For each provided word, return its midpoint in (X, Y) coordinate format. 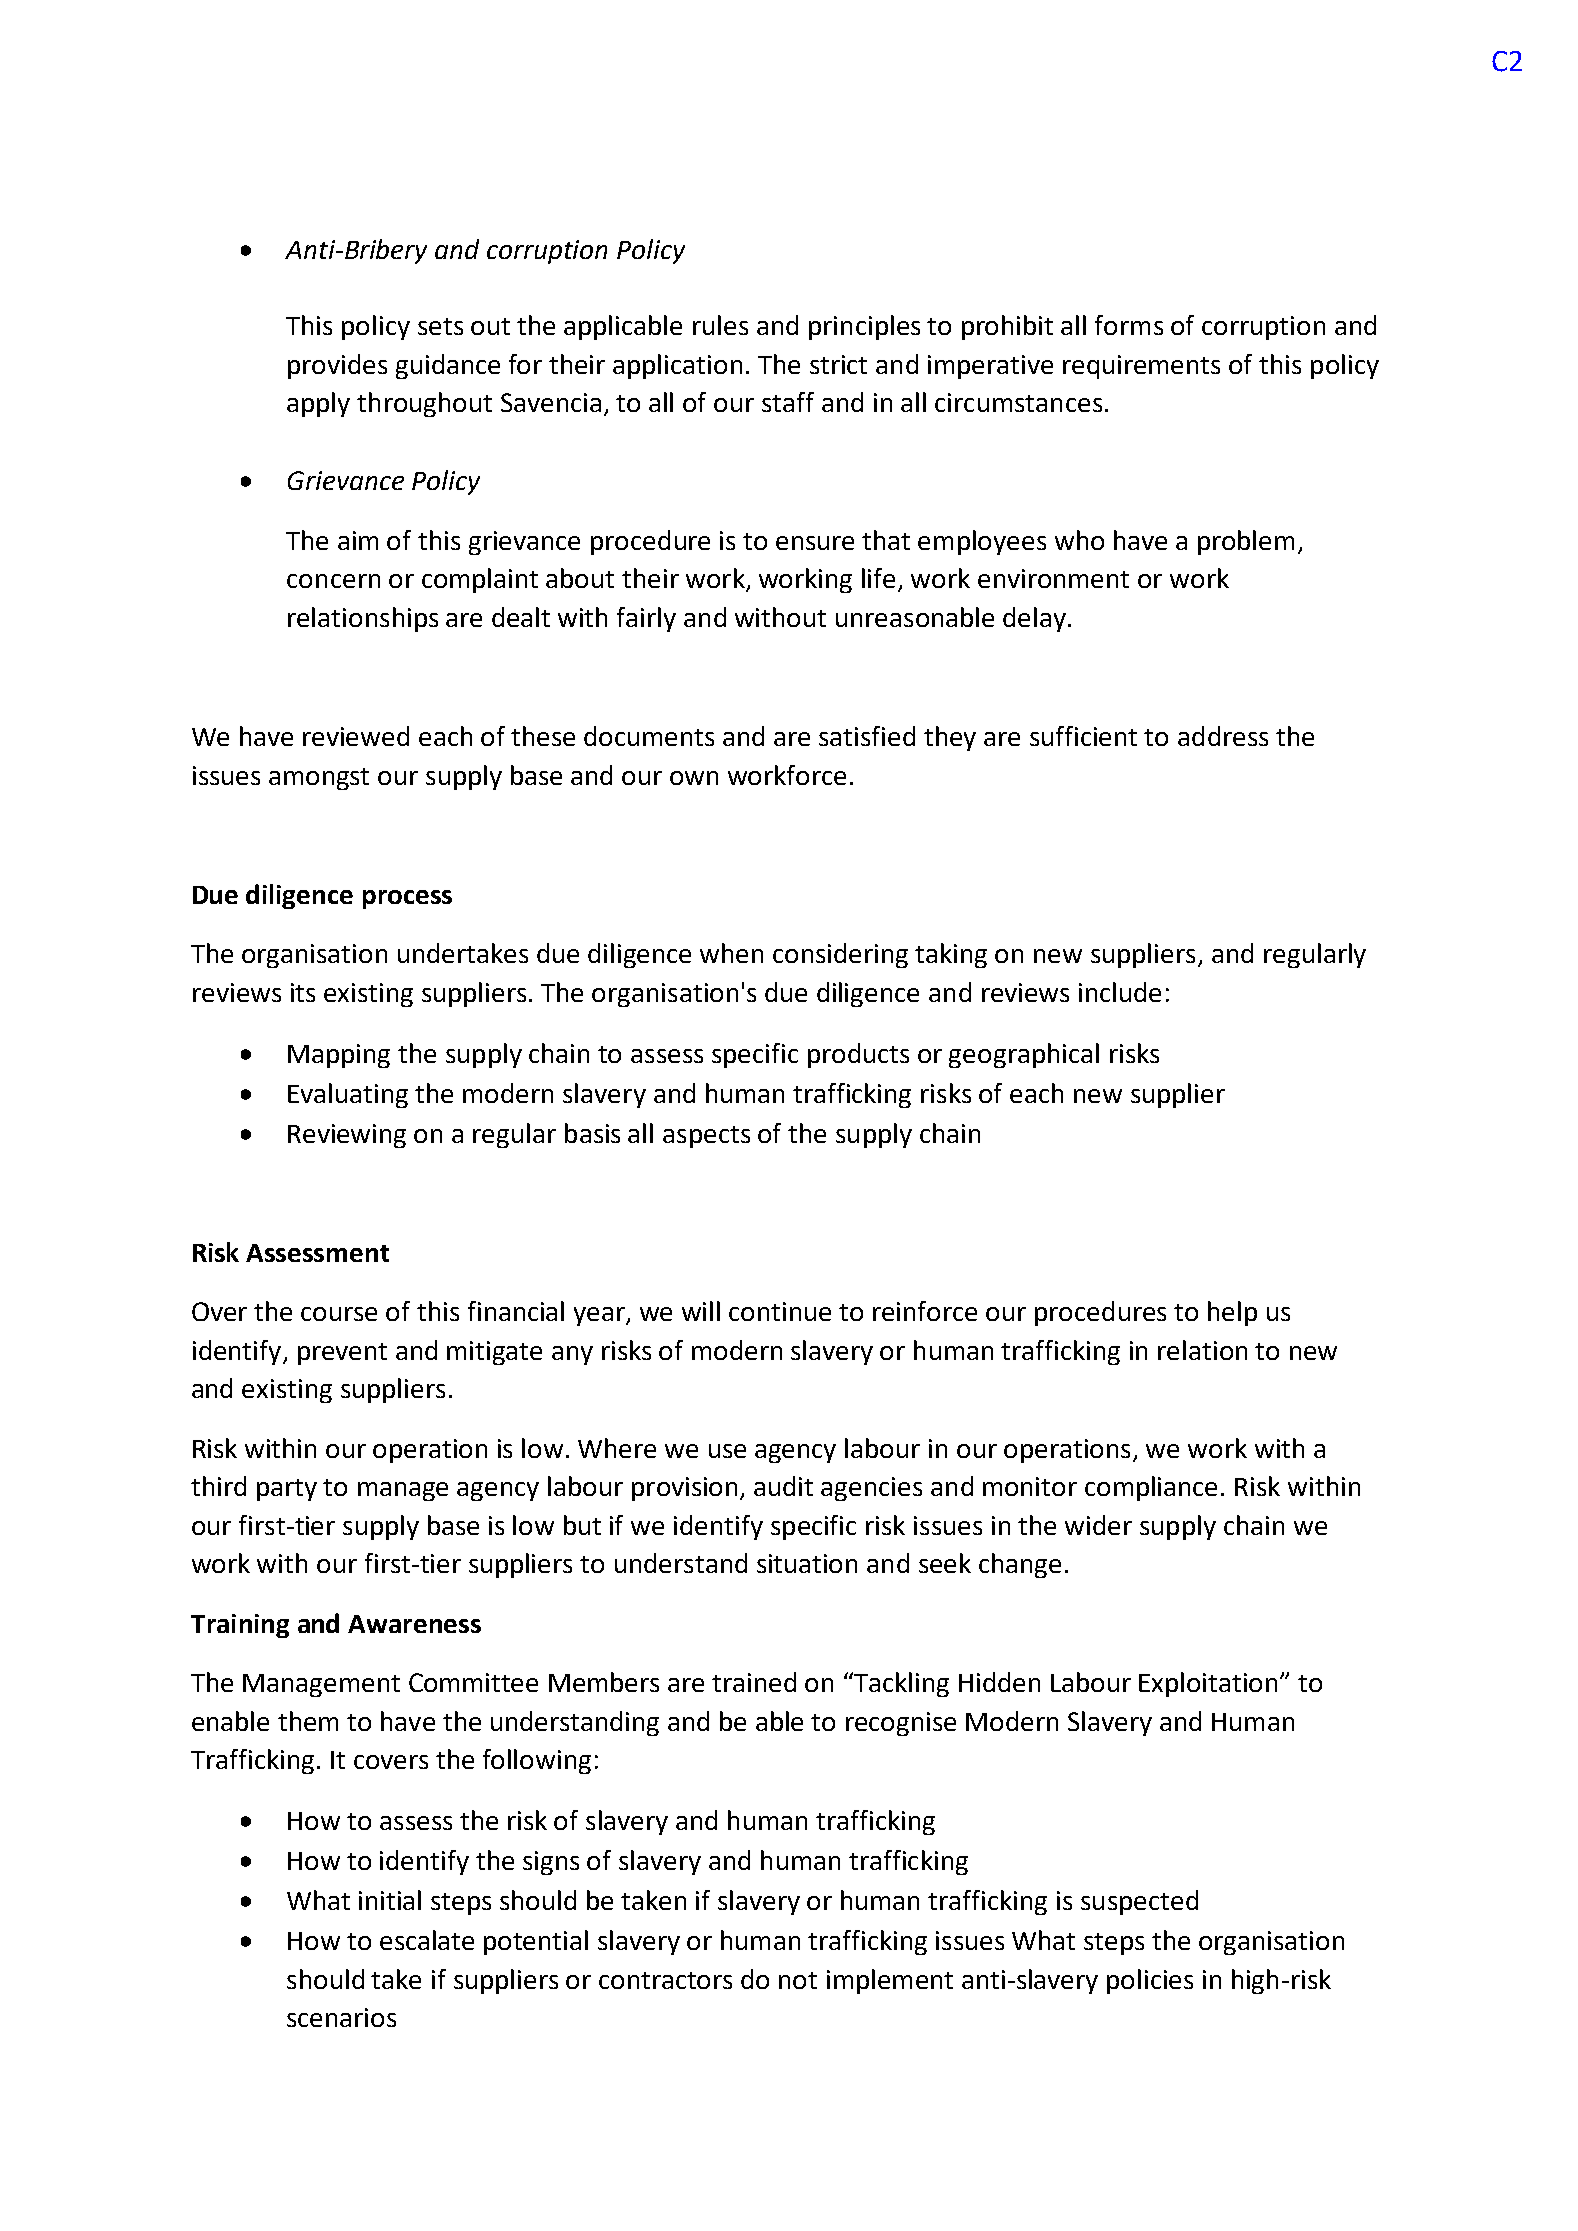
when (731, 953)
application (677, 366)
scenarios (341, 2017)
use (727, 1451)
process (407, 899)
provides (337, 366)
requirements (1141, 367)
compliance (1151, 1488)
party (287, 1490)
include (1120, 992)
